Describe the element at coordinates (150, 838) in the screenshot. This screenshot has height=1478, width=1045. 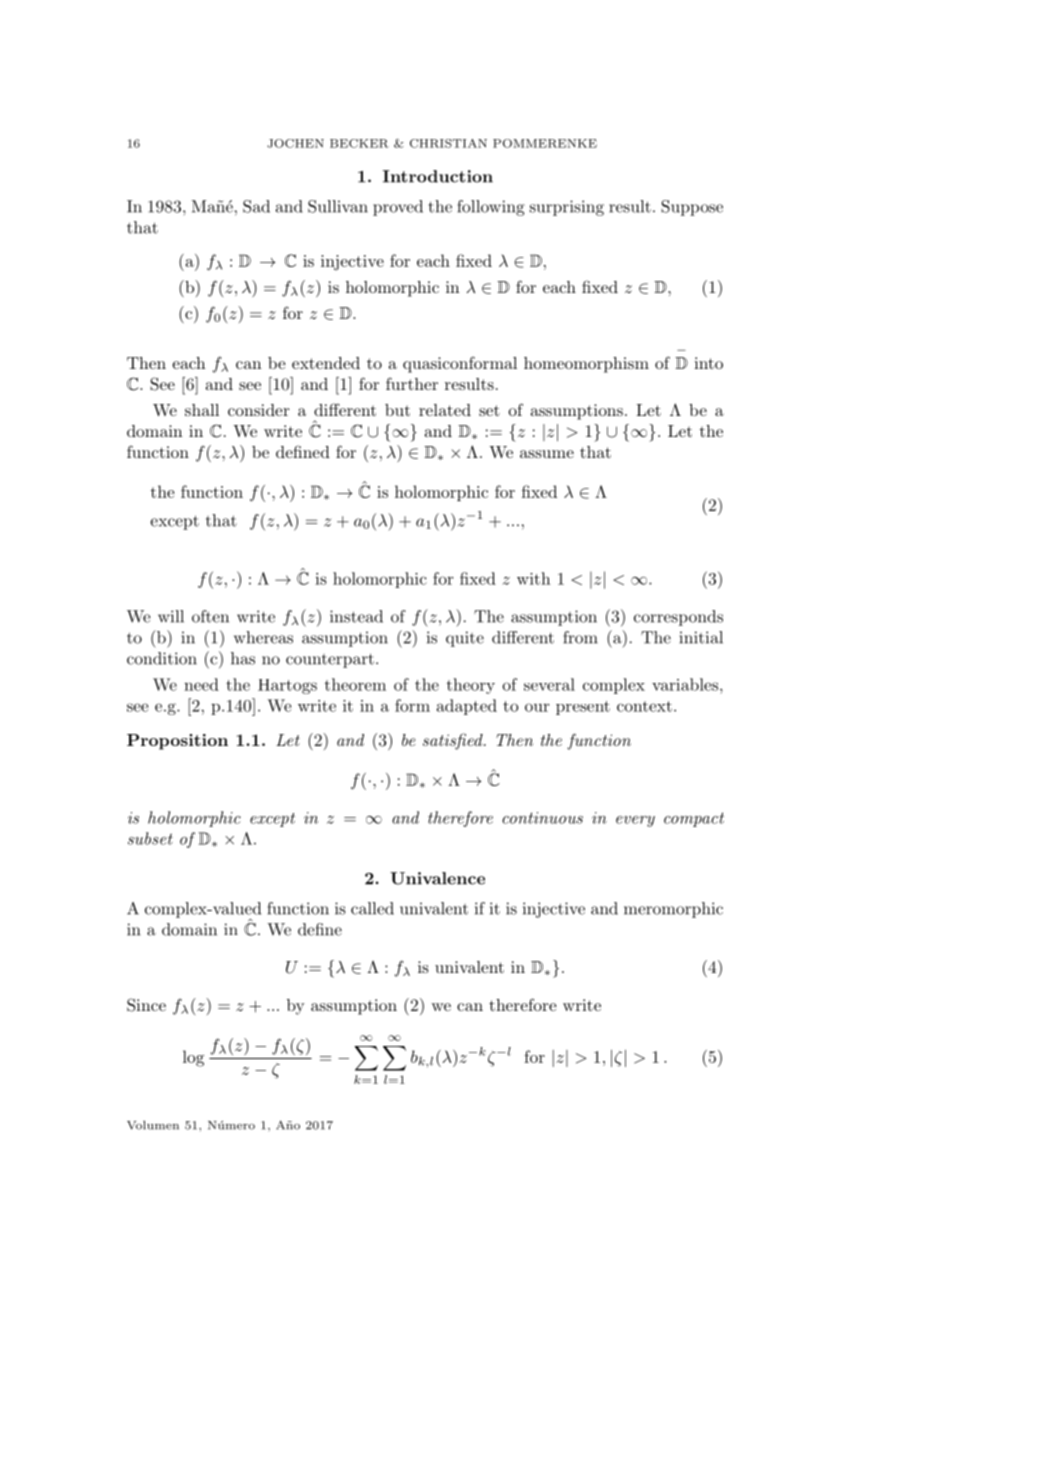
I see `subset` at that location.
